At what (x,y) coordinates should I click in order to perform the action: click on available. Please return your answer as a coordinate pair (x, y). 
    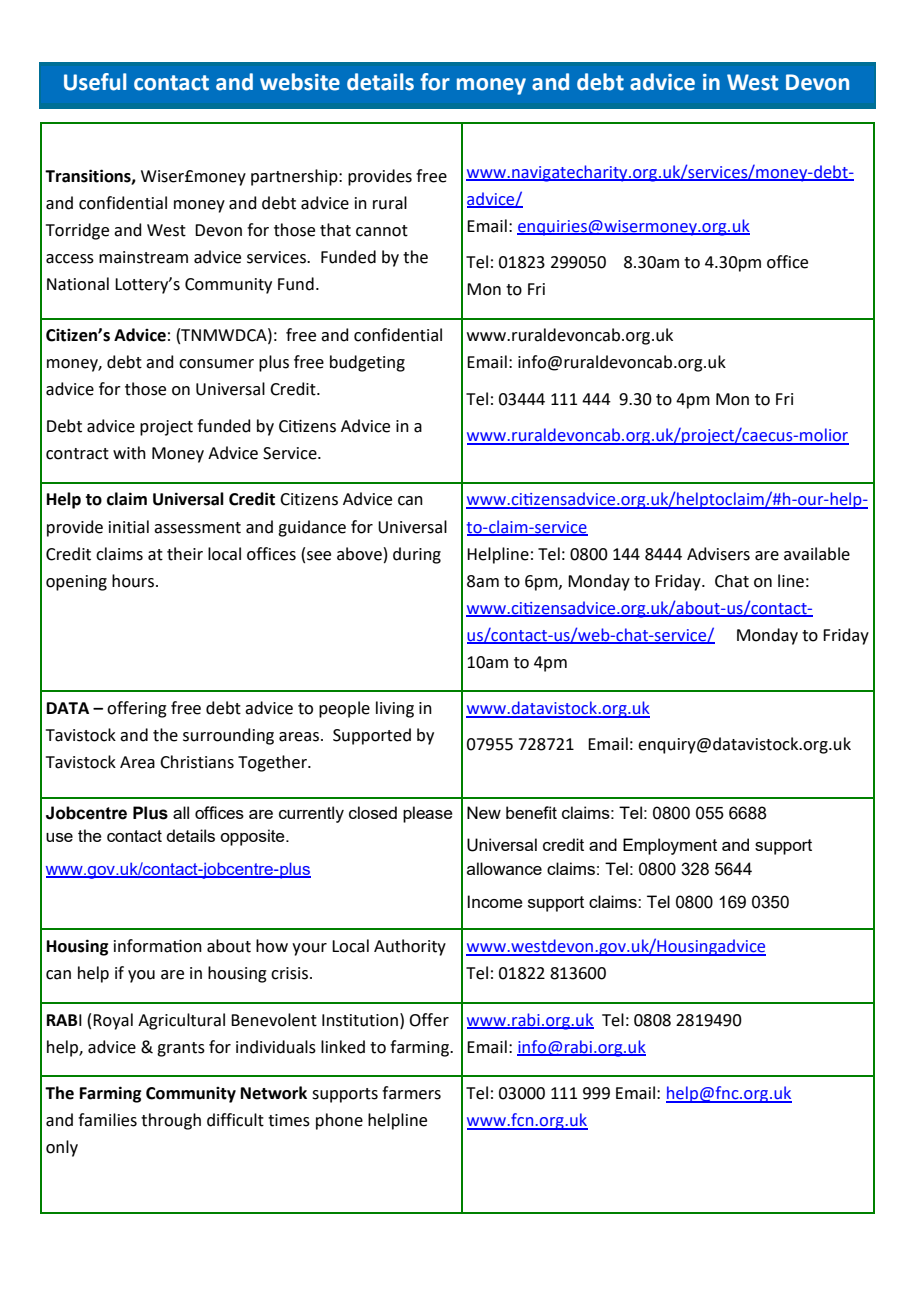
    Looking at the image, I should click on (817, 554).
